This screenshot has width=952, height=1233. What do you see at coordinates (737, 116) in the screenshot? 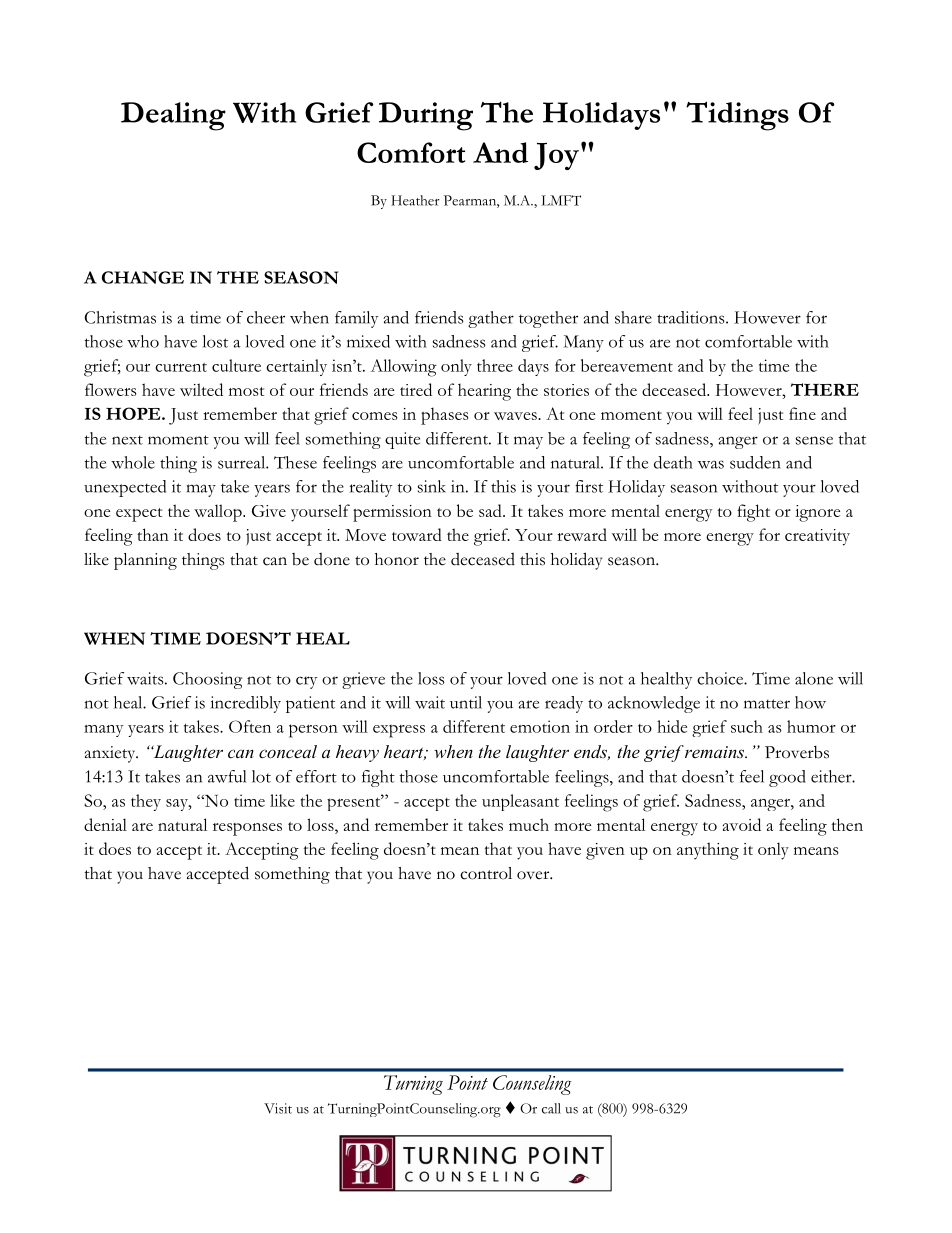
I see `Tidings` at bounding box center [737, 116].
